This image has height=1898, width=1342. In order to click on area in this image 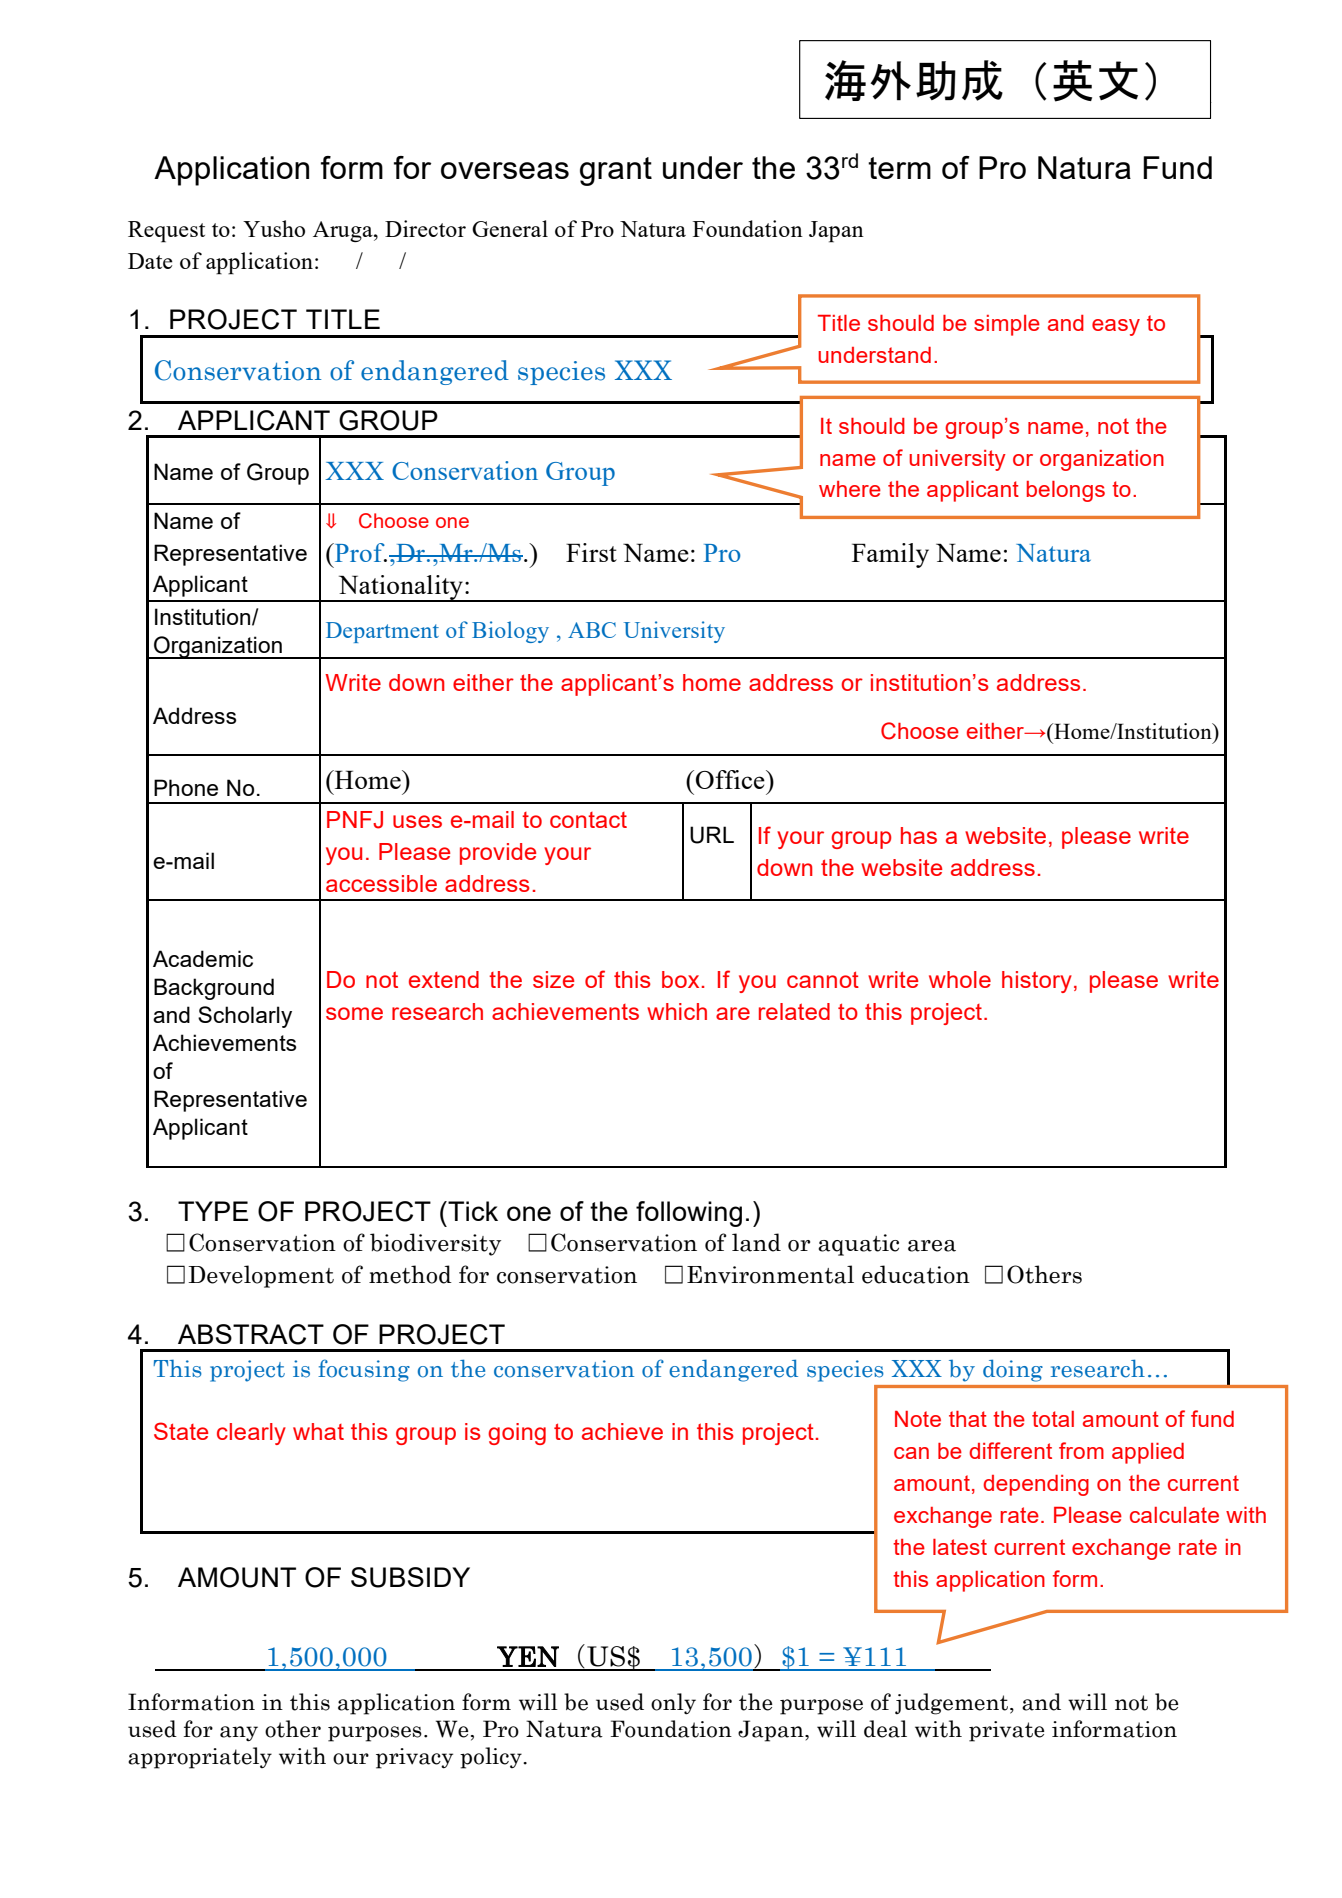, I will do `click(932, 1246)`.
